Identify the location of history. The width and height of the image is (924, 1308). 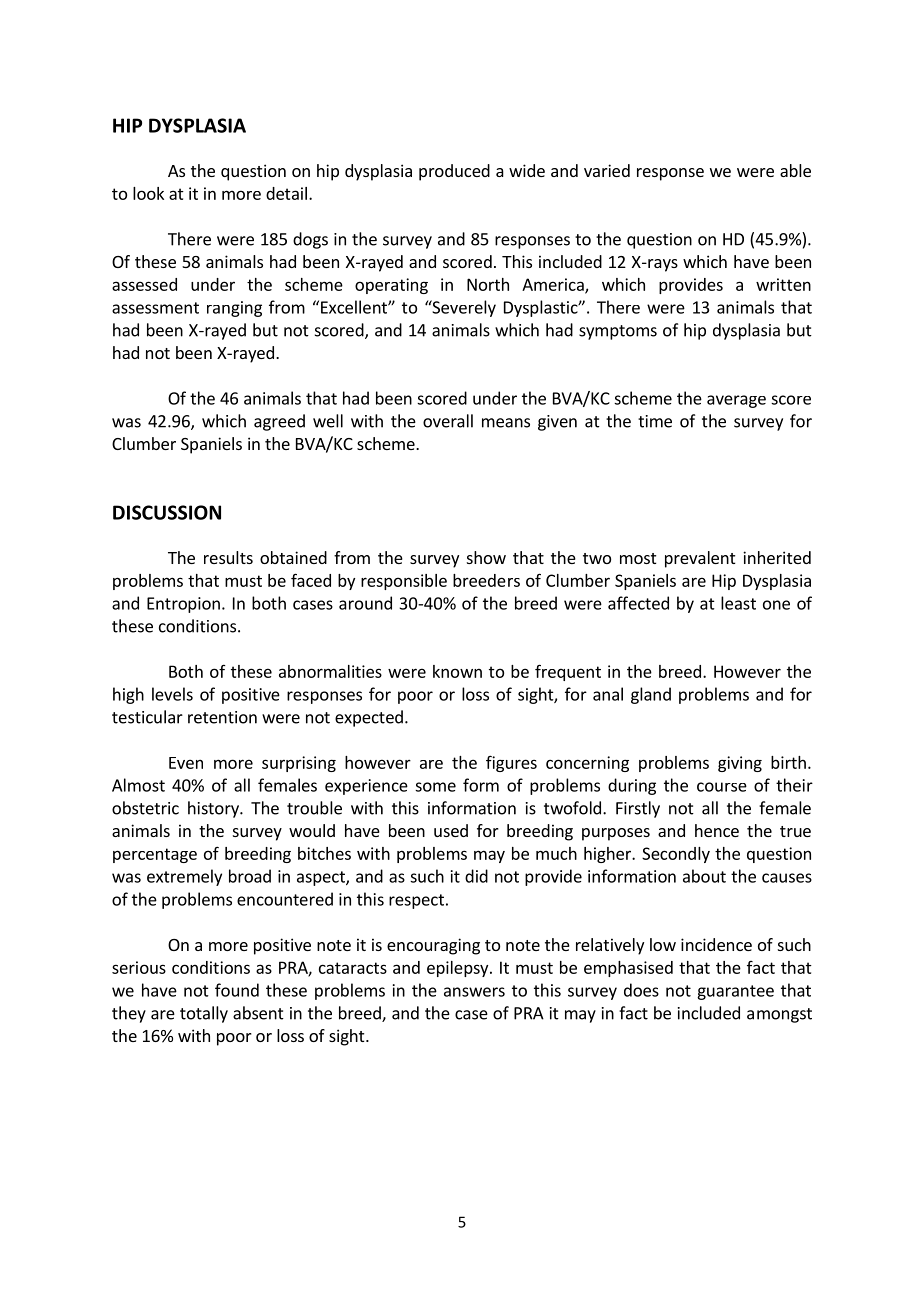
(214, 809).
